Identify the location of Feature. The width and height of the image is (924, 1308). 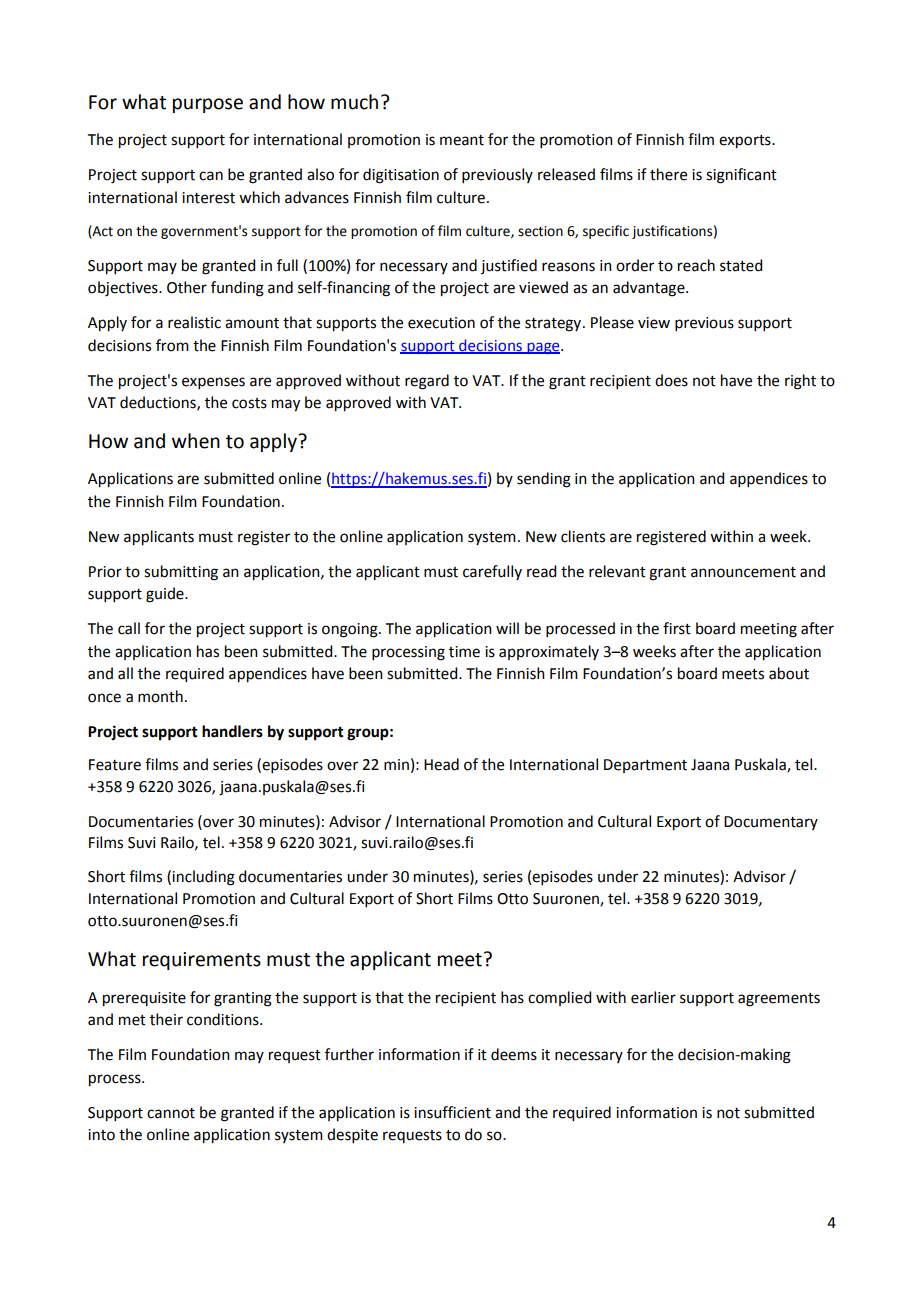
(115, 765).
